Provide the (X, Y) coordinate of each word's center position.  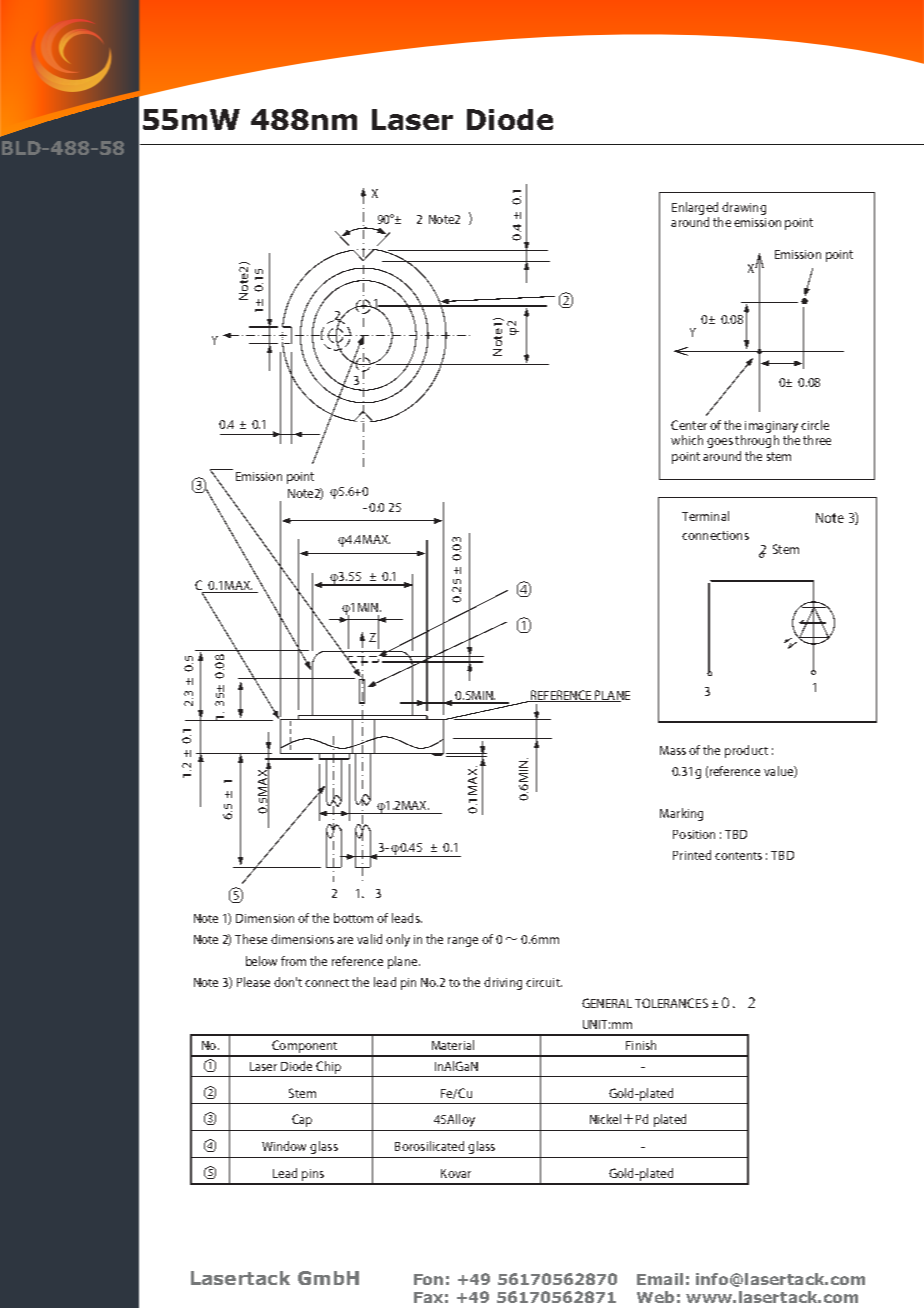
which (687, 440)
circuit (544, 982)
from (293, 961)
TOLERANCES (671, 1003)
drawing (744, 208)
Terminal (705, 516)
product (746, 751)
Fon (428, 1279)
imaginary (771, 427)
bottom (353, 918)
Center (689, 425)
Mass (673, 750)
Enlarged (695, 208)
